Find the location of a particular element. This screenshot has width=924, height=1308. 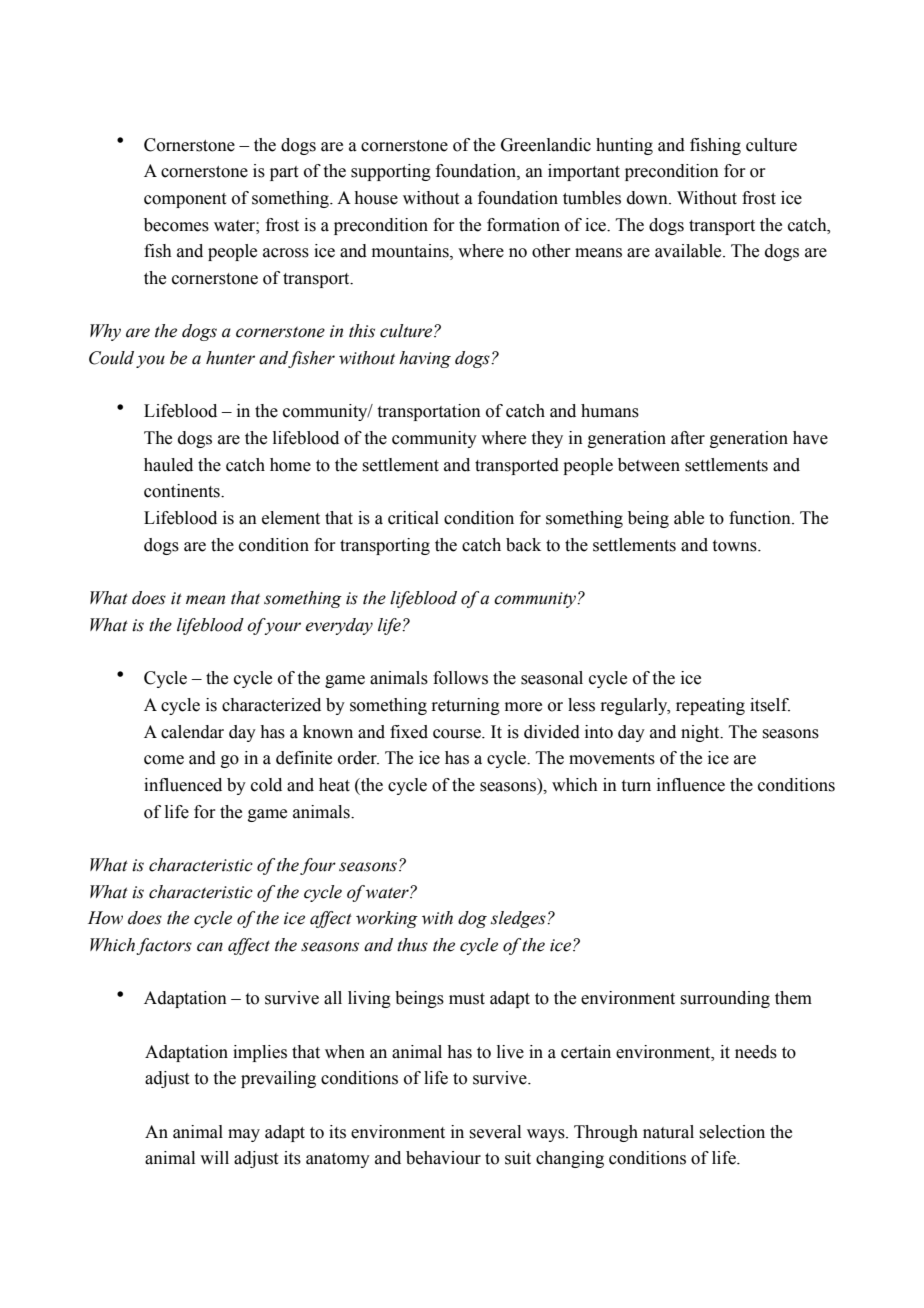

follows is located at coordinates (460, 678).
